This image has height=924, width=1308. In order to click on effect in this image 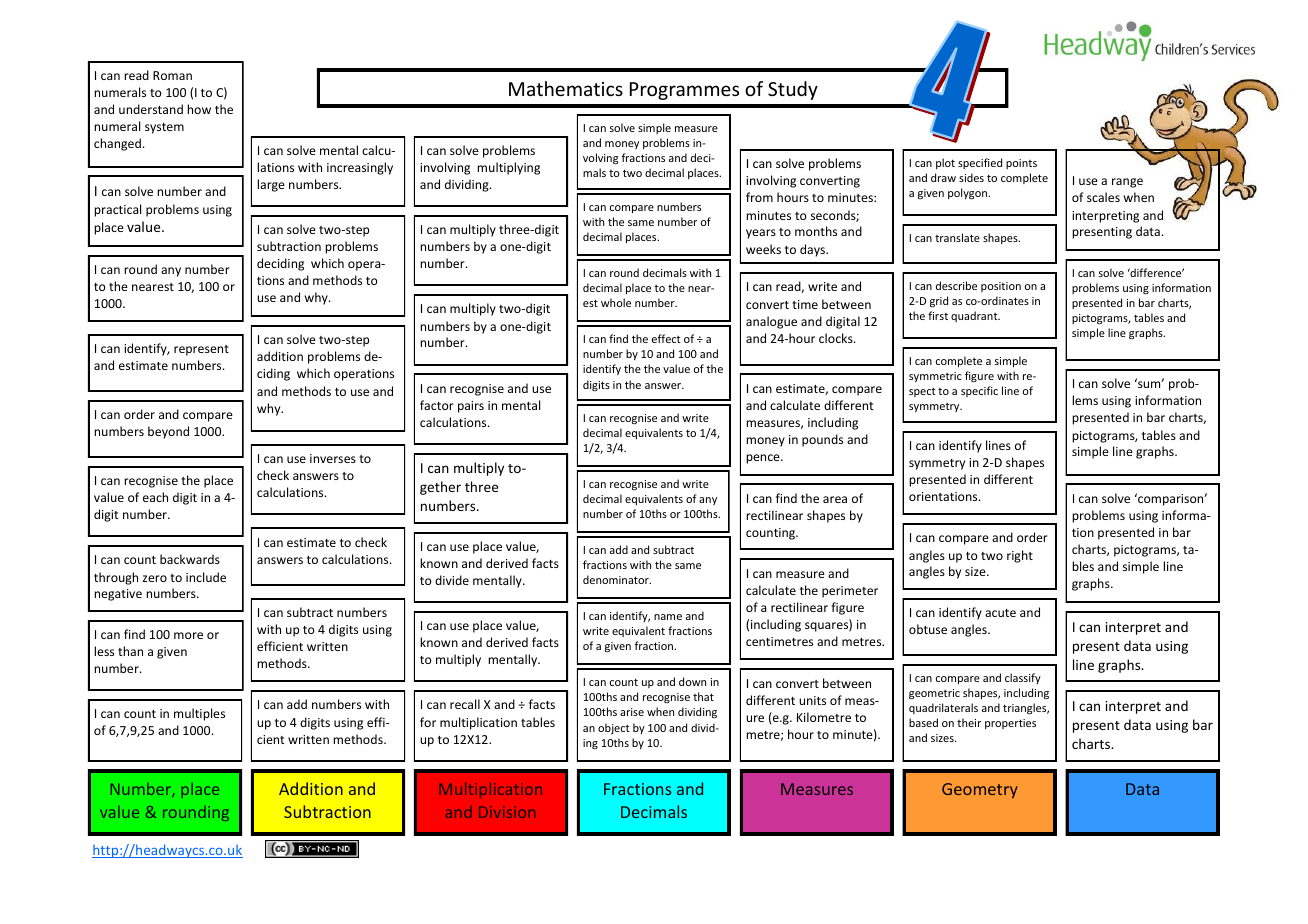, I will do `click(666, 338)`.
